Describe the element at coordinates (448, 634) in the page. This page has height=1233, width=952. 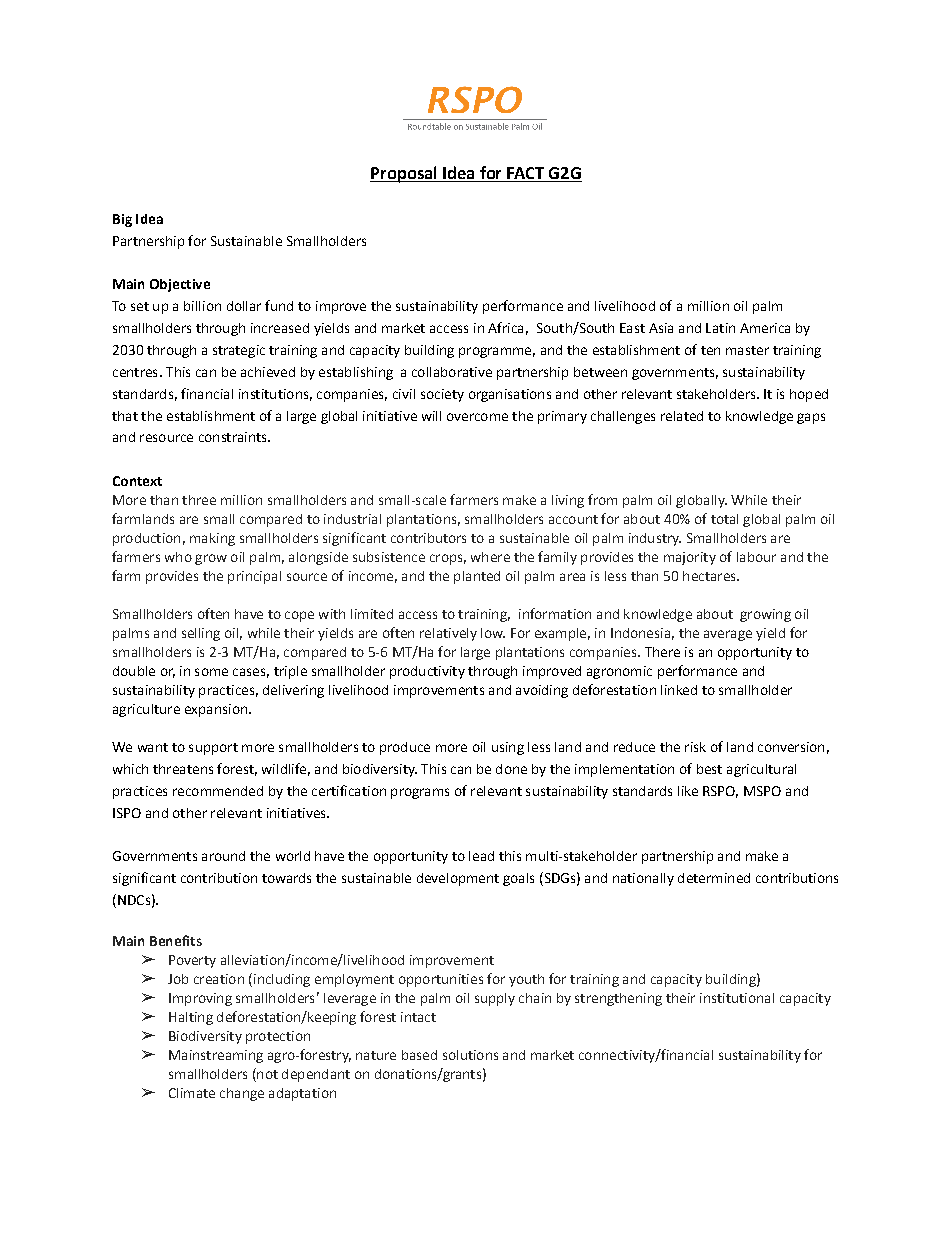
I see `relatively` at that location.
